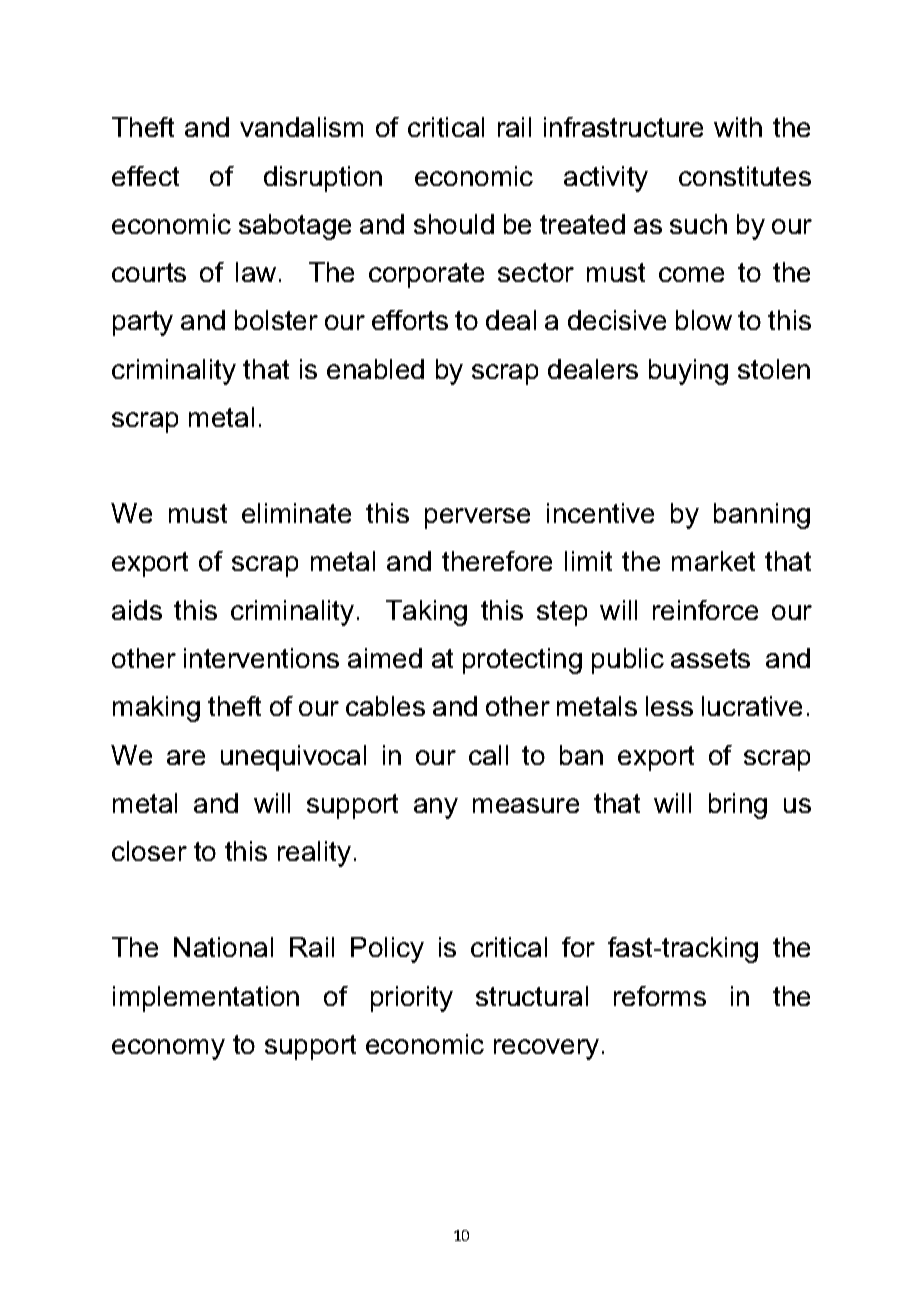  Describe the element at coordinates (705, 610) in the screenshot. I see `reinforce` at that location.
